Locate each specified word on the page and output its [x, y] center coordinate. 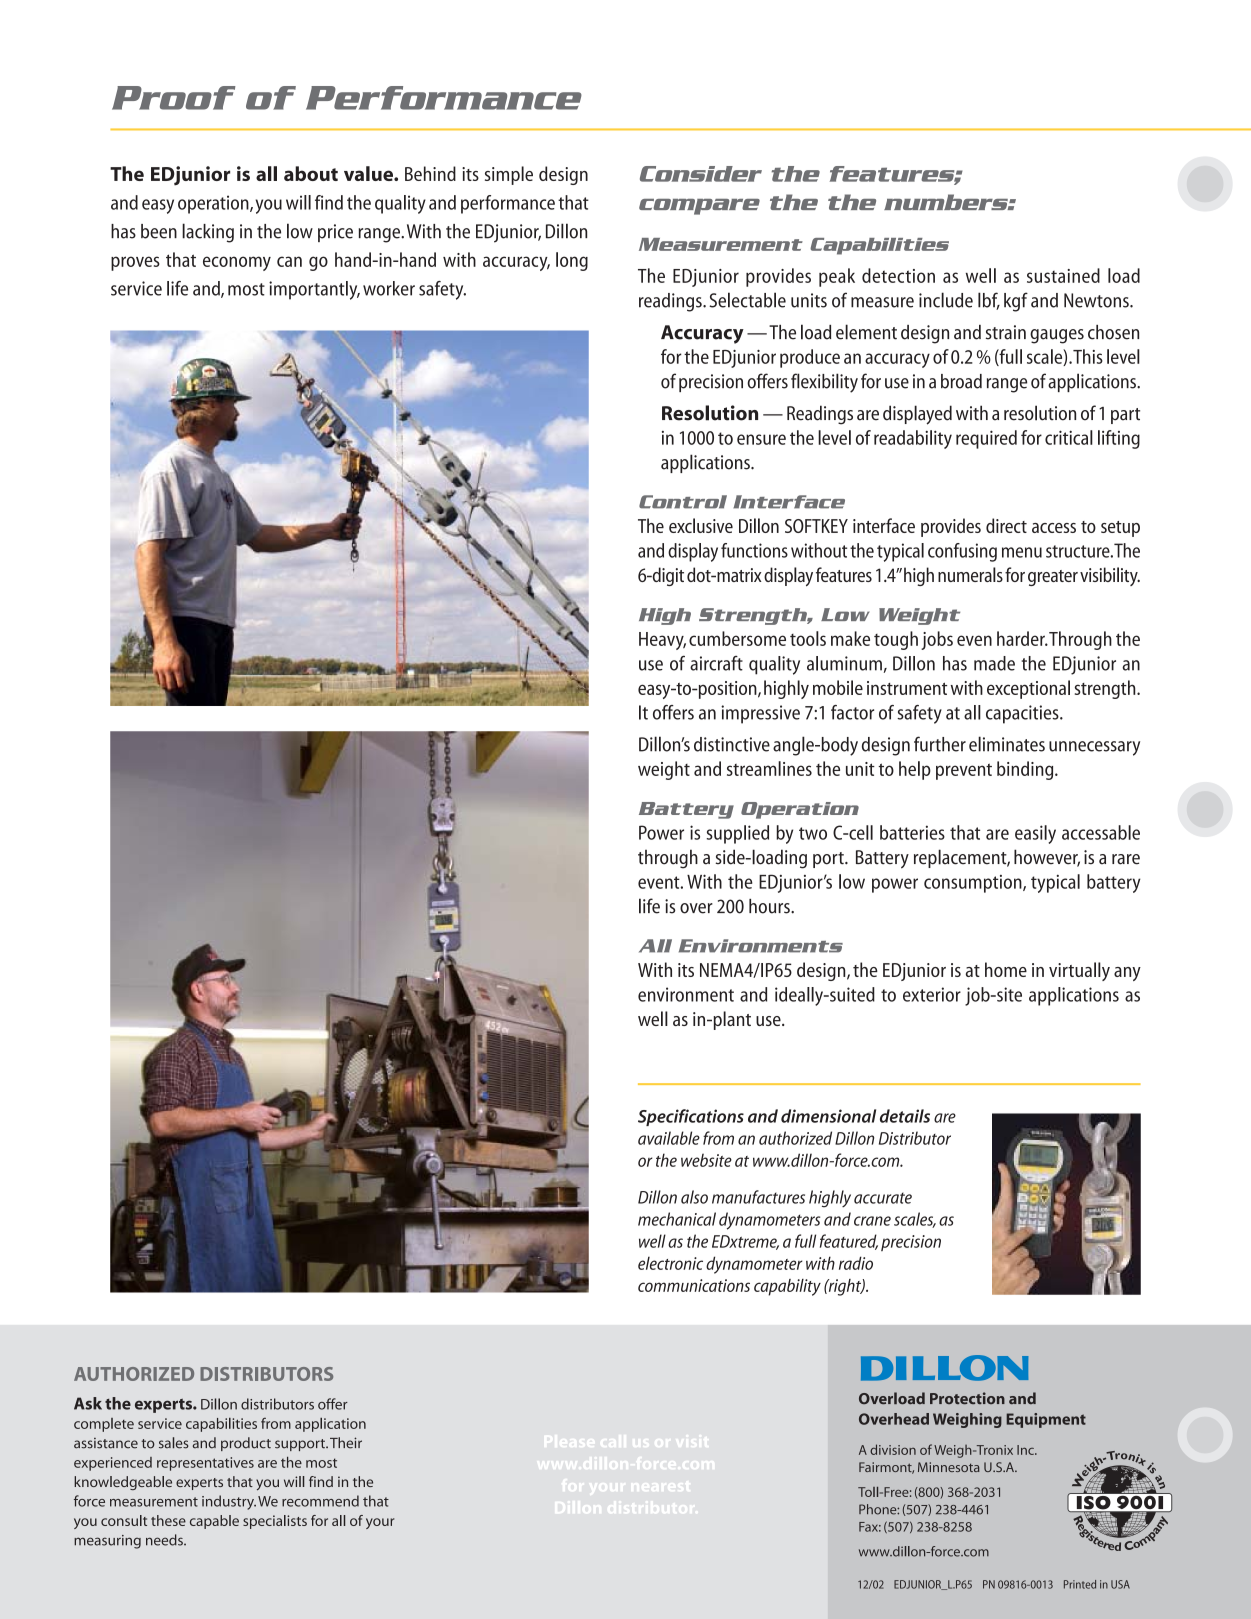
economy [237, 263]
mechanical [677, 1219]
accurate [883, 1198]
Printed [1080, 1584]
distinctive [732, 744]
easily [1035, 834]
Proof [174, 98]
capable [214, 1522]
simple [509, 175]
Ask [88, 1403]
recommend [320, 1501]
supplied [738, 834]
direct [1006, 525]
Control [683, 502]
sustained [1063, 275]
